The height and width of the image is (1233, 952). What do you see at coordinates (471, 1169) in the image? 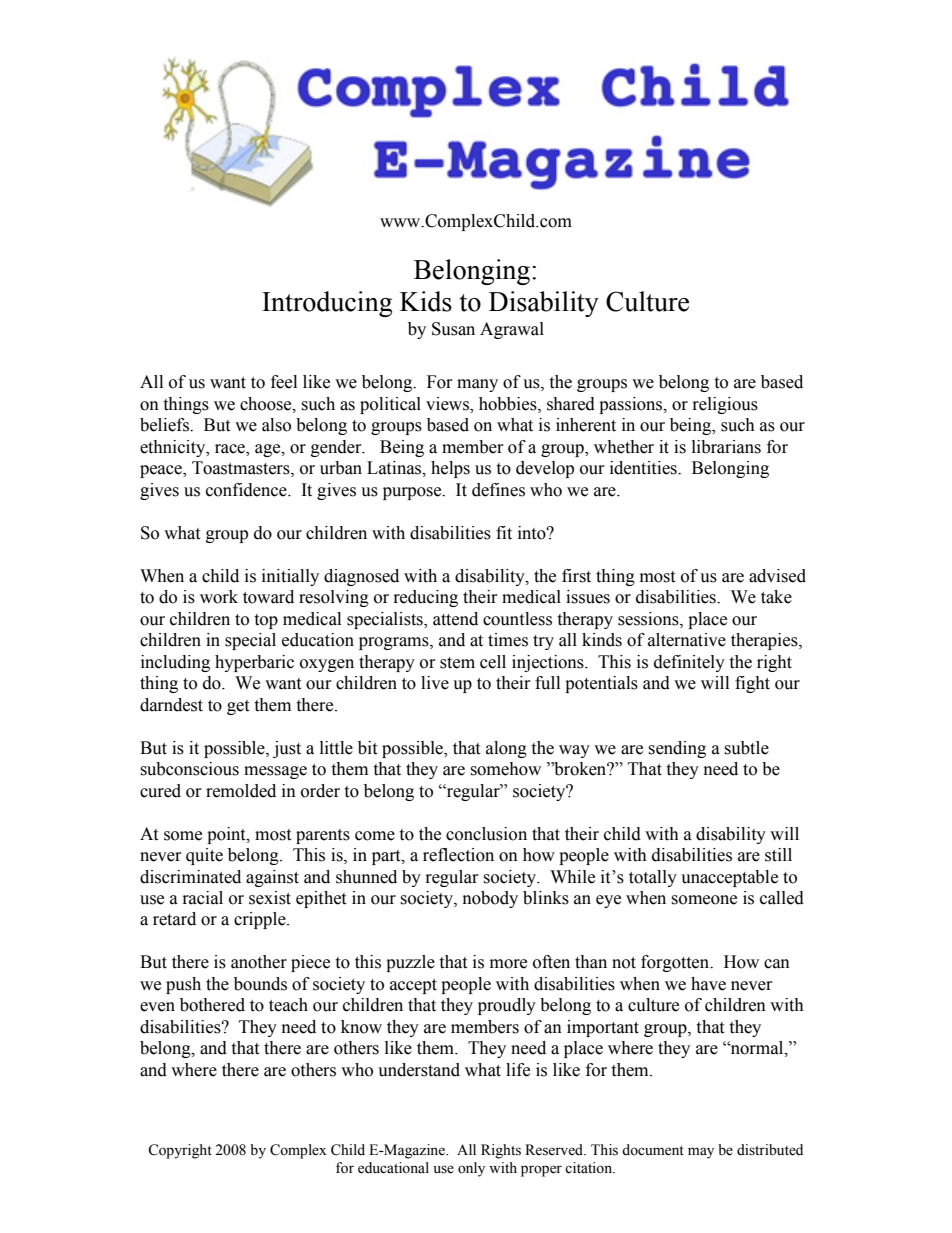
I see `only` at bounding box center [471, 1169].
